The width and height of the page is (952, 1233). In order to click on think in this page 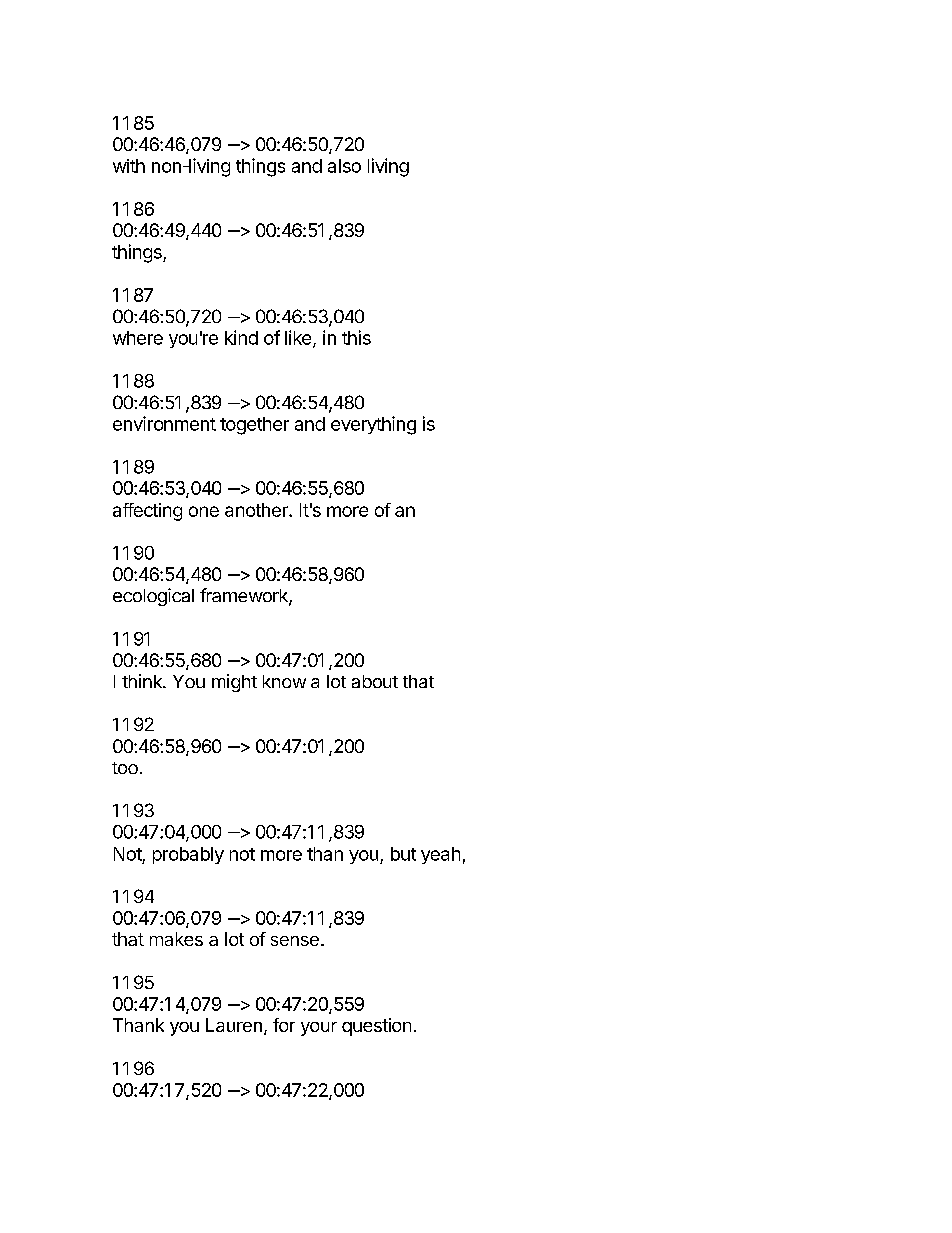, I will do `click(143, 681)`.
